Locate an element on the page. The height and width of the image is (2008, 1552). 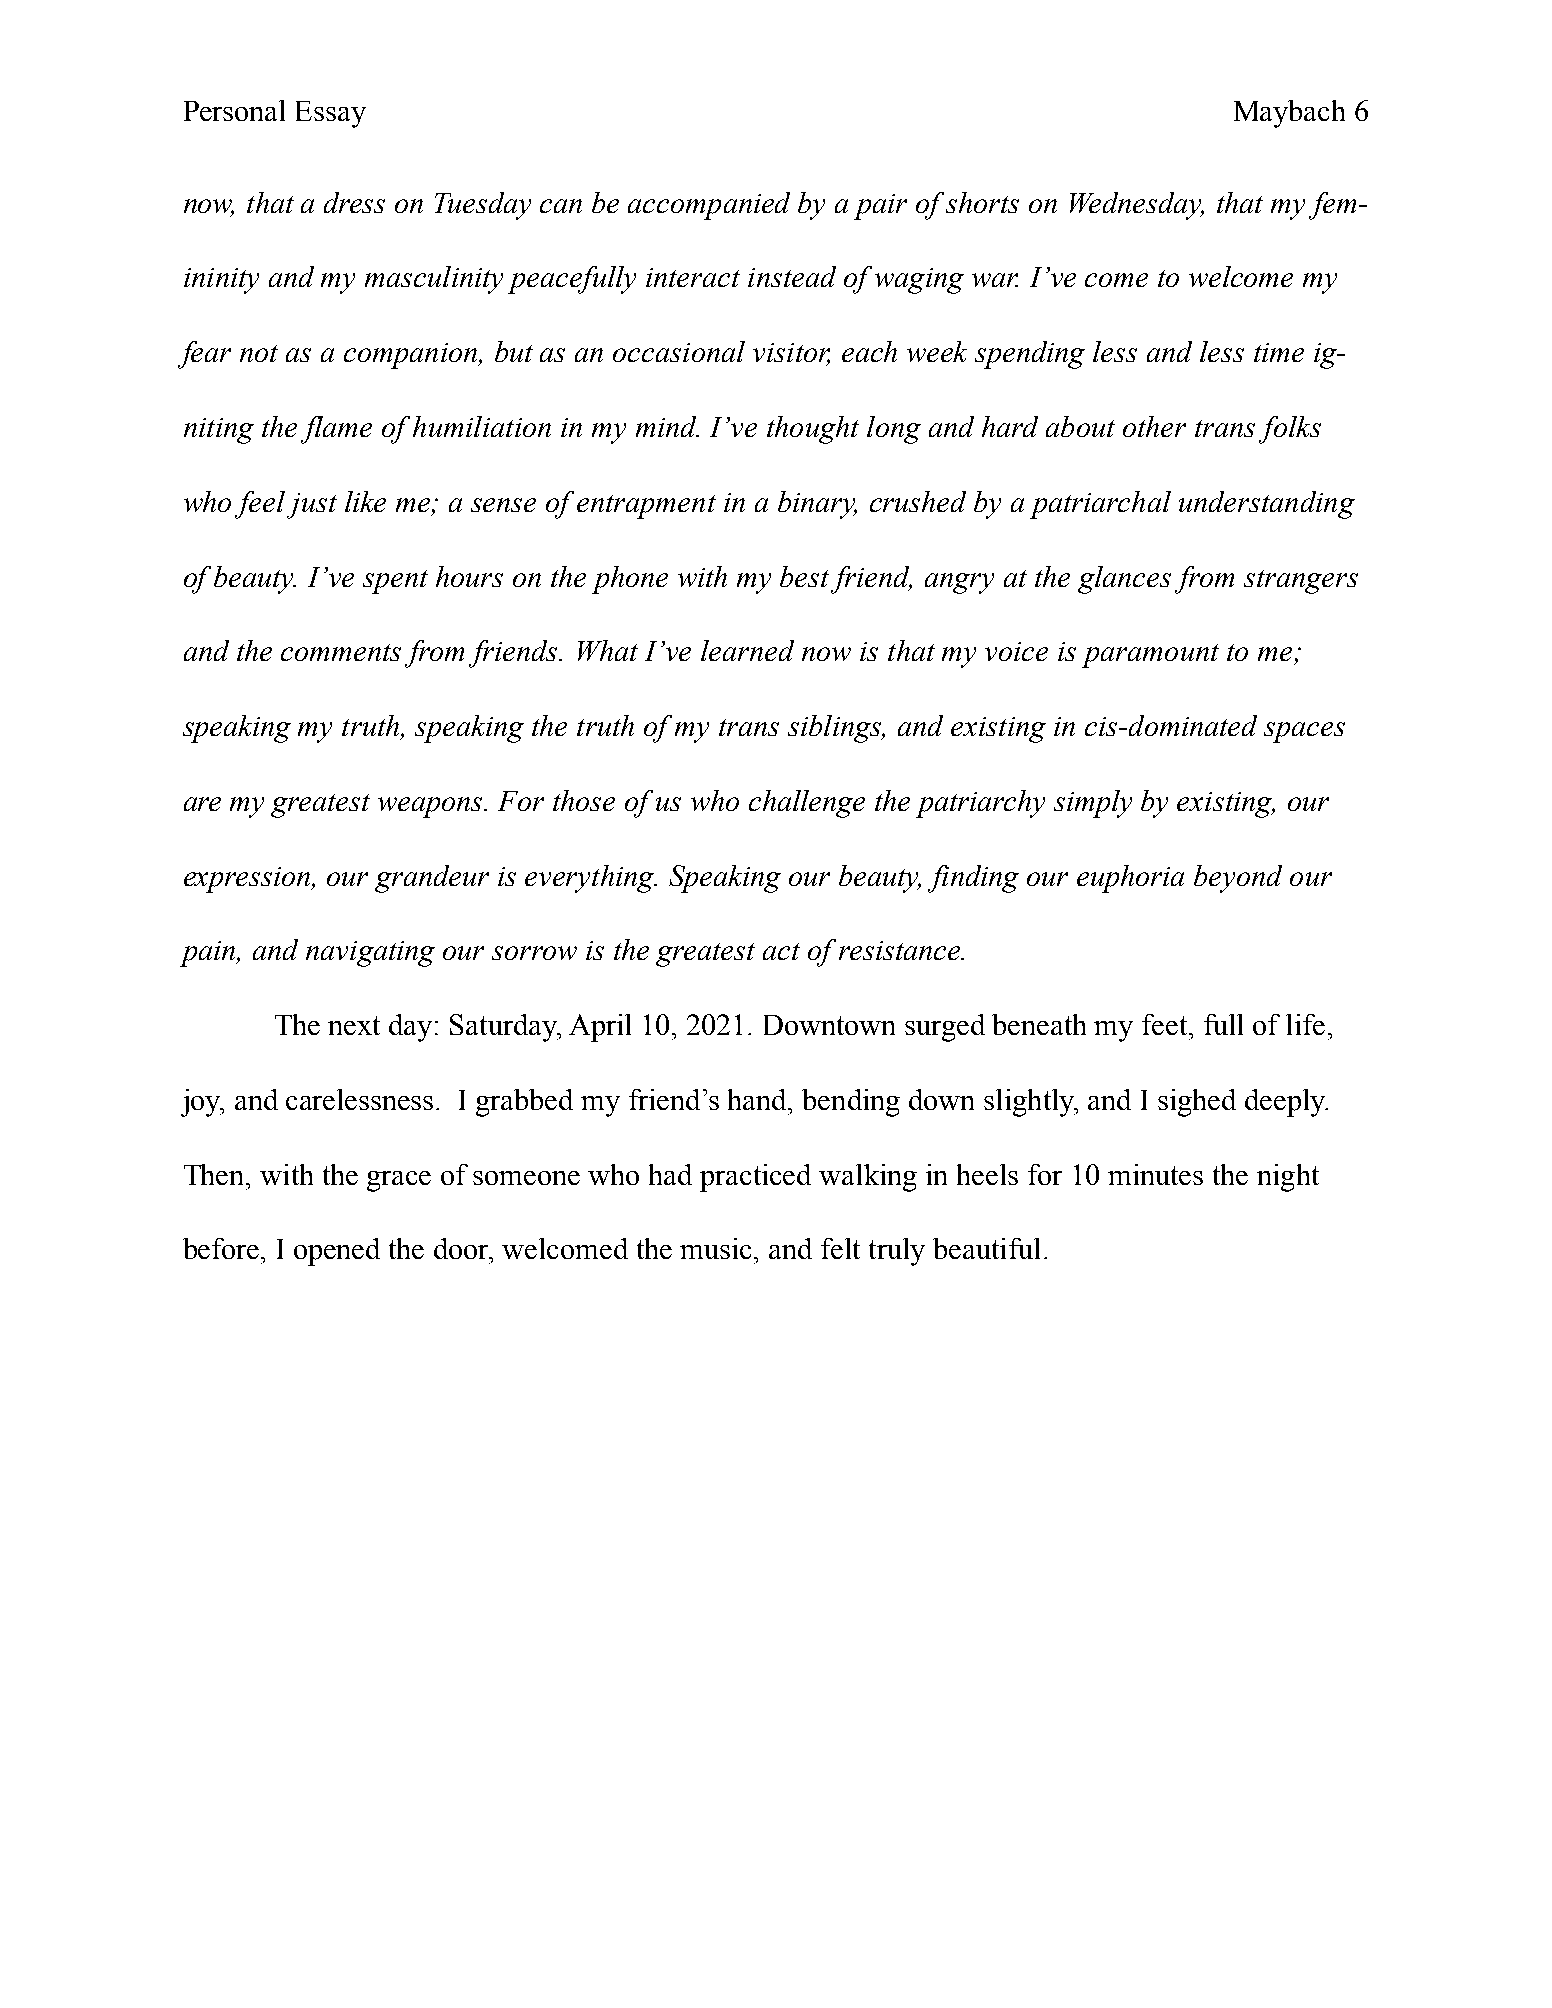
music is located at coordinates (717, 1248).
